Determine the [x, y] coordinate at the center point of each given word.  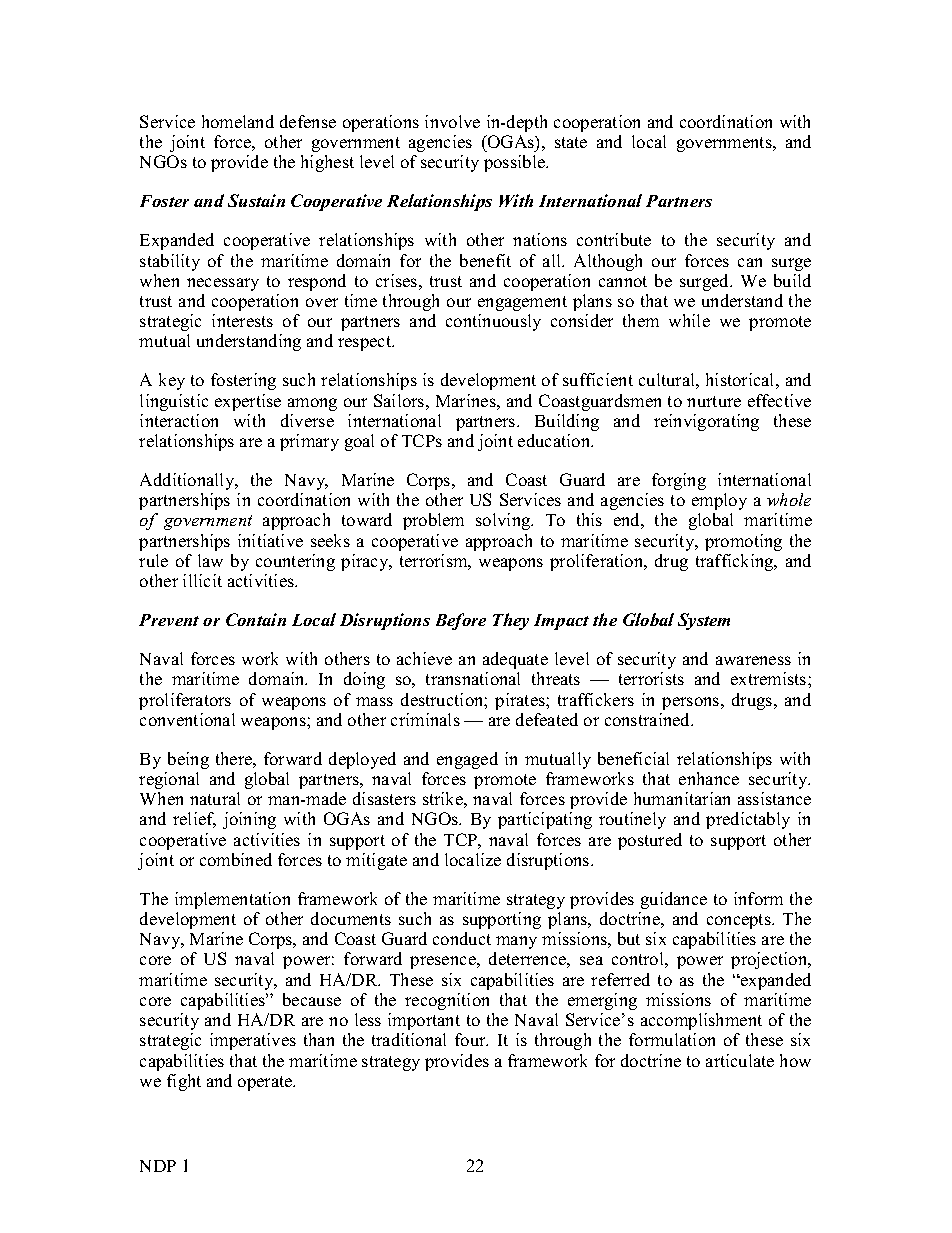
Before [461, 621]
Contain [256, 619]
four [471, 1039]
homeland [238, 121]
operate [266, 1083]
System [704, 621]
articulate [740, 1060]
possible [515, 163]
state [571, 142]
